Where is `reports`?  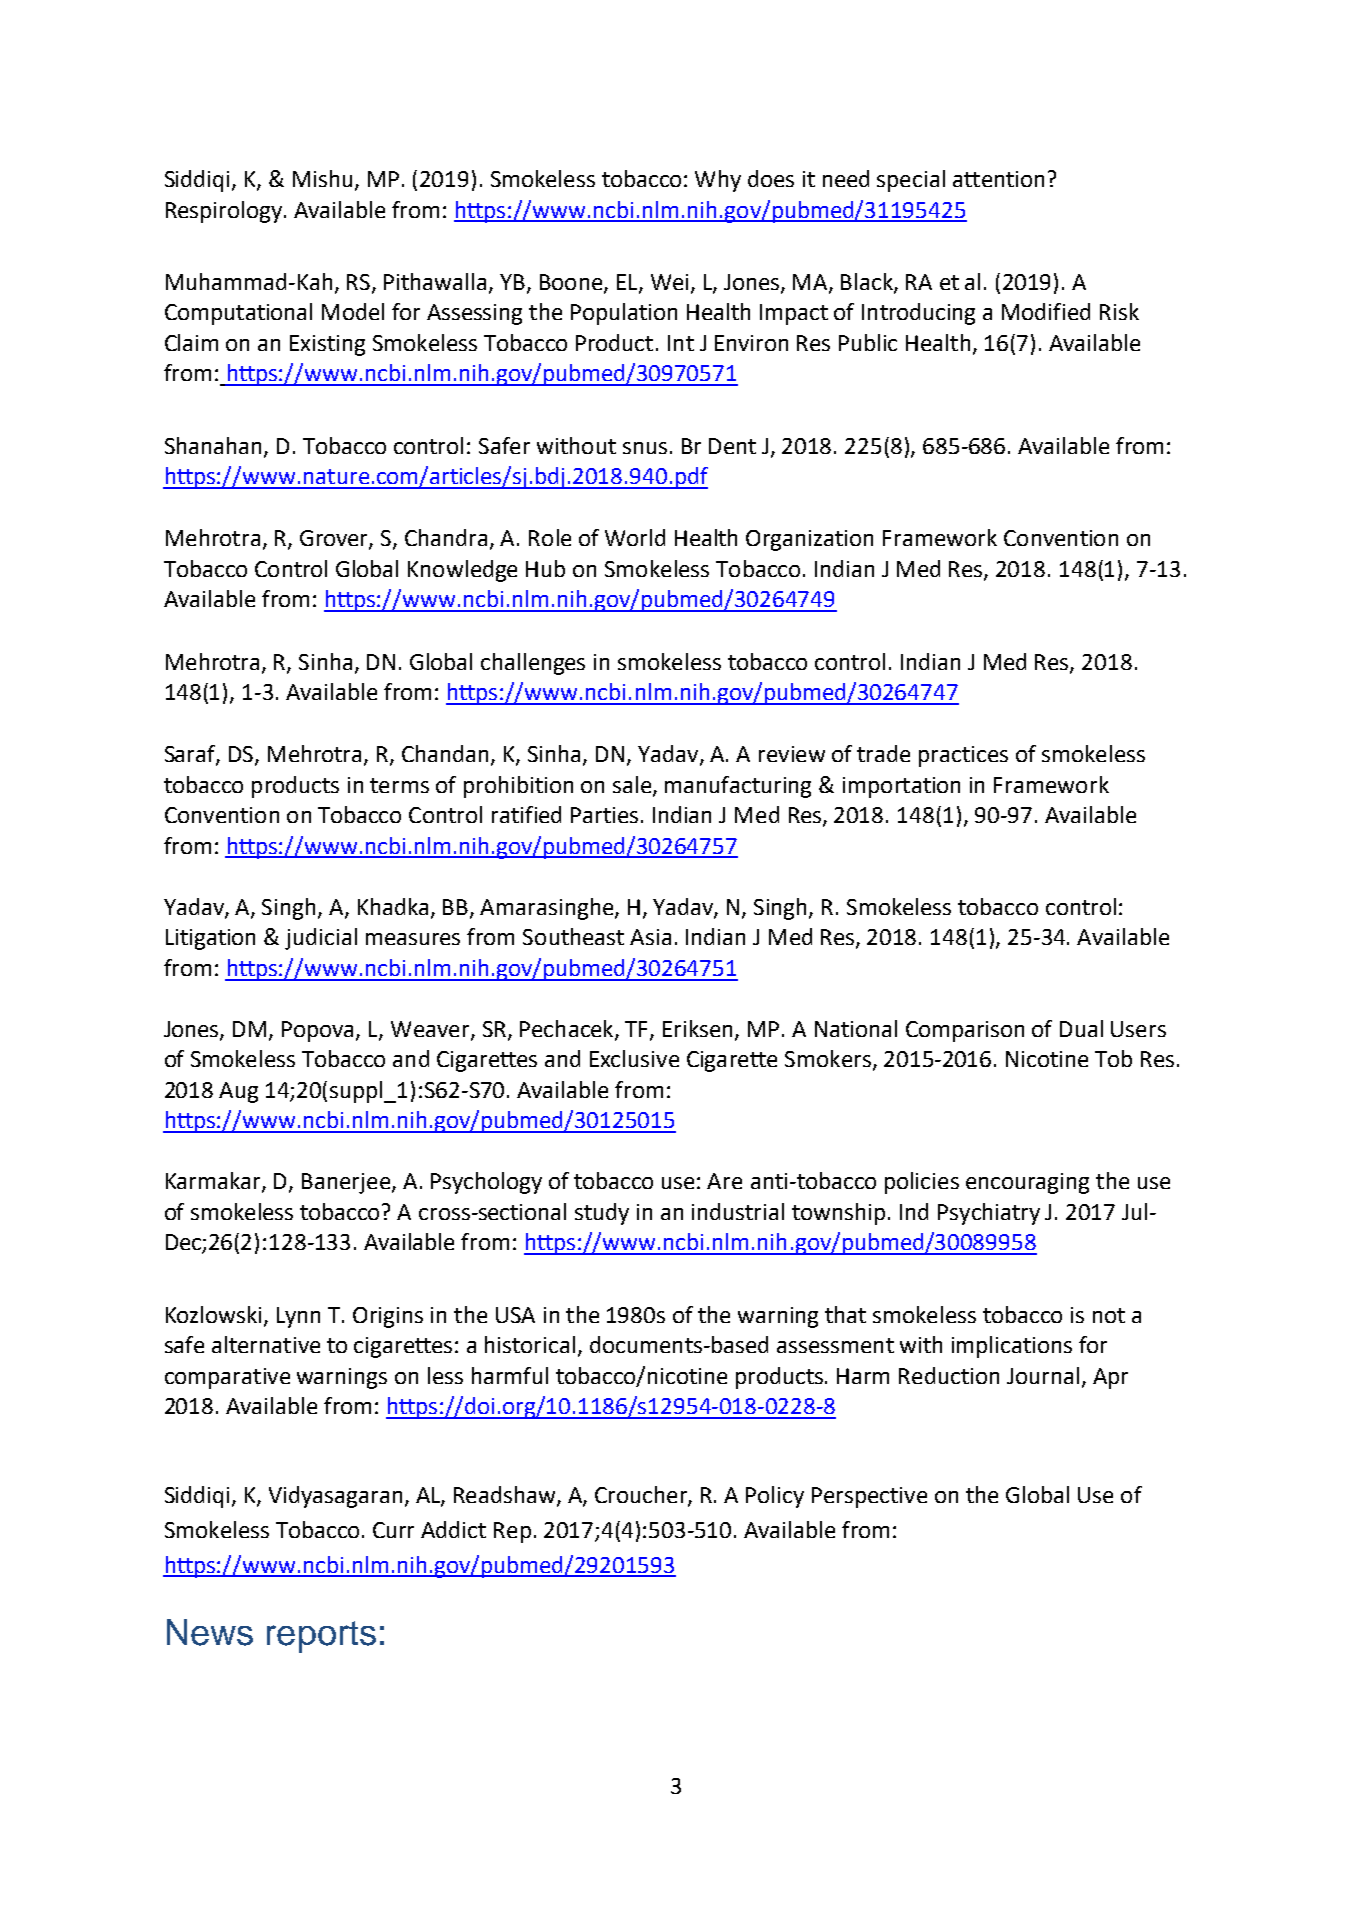 reports is located at coordinates (321, 1637).
